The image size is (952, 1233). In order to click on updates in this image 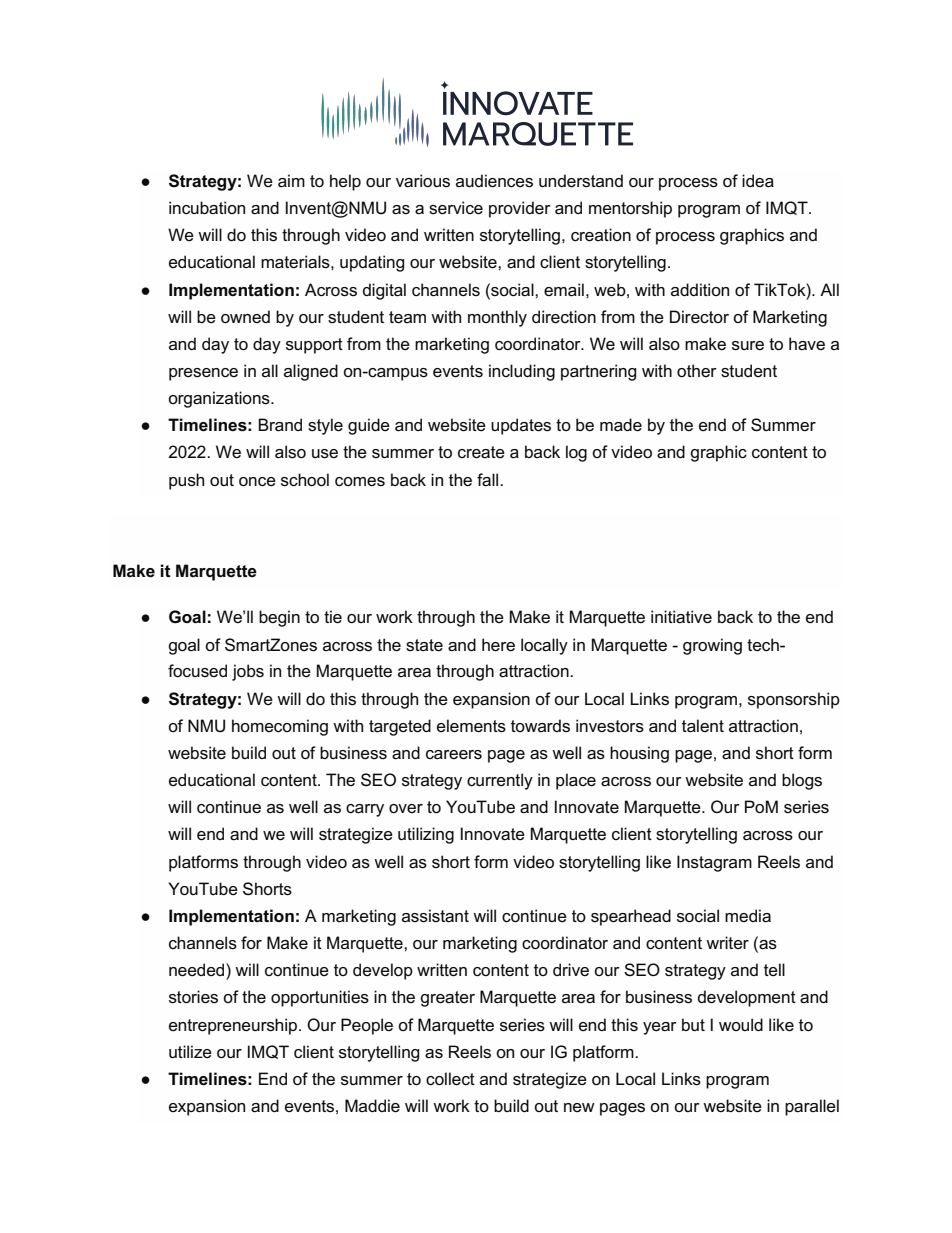, I will do `click(521, 426)`.
